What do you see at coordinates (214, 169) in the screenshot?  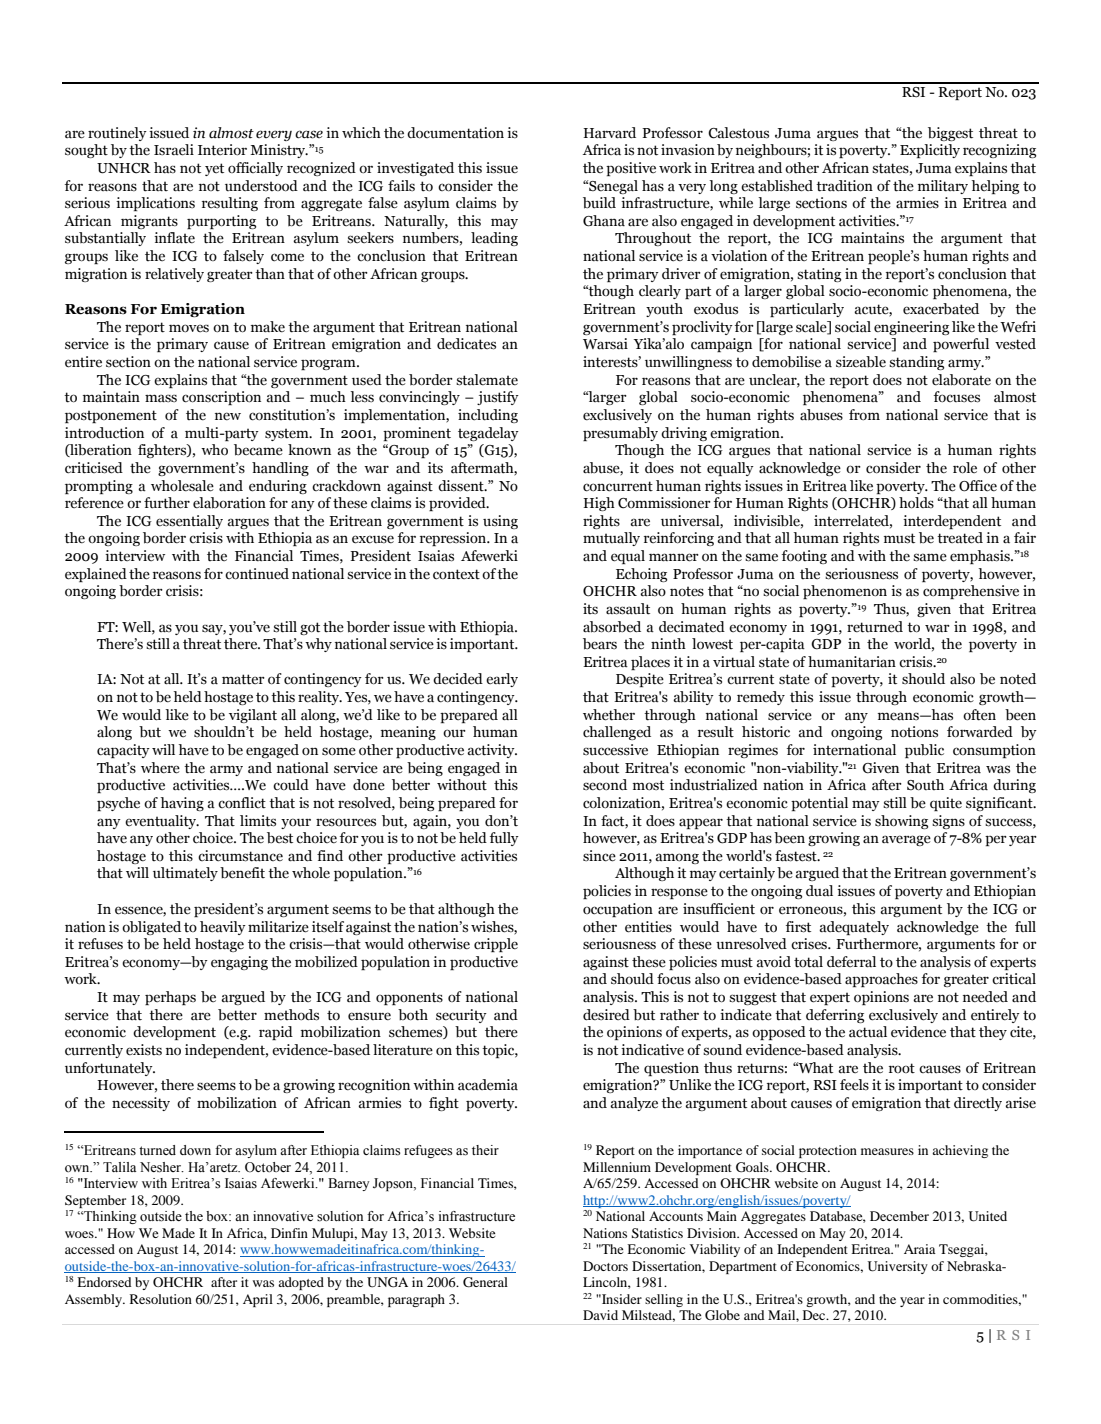 I see `yet` at bounding box center [214, 169].
